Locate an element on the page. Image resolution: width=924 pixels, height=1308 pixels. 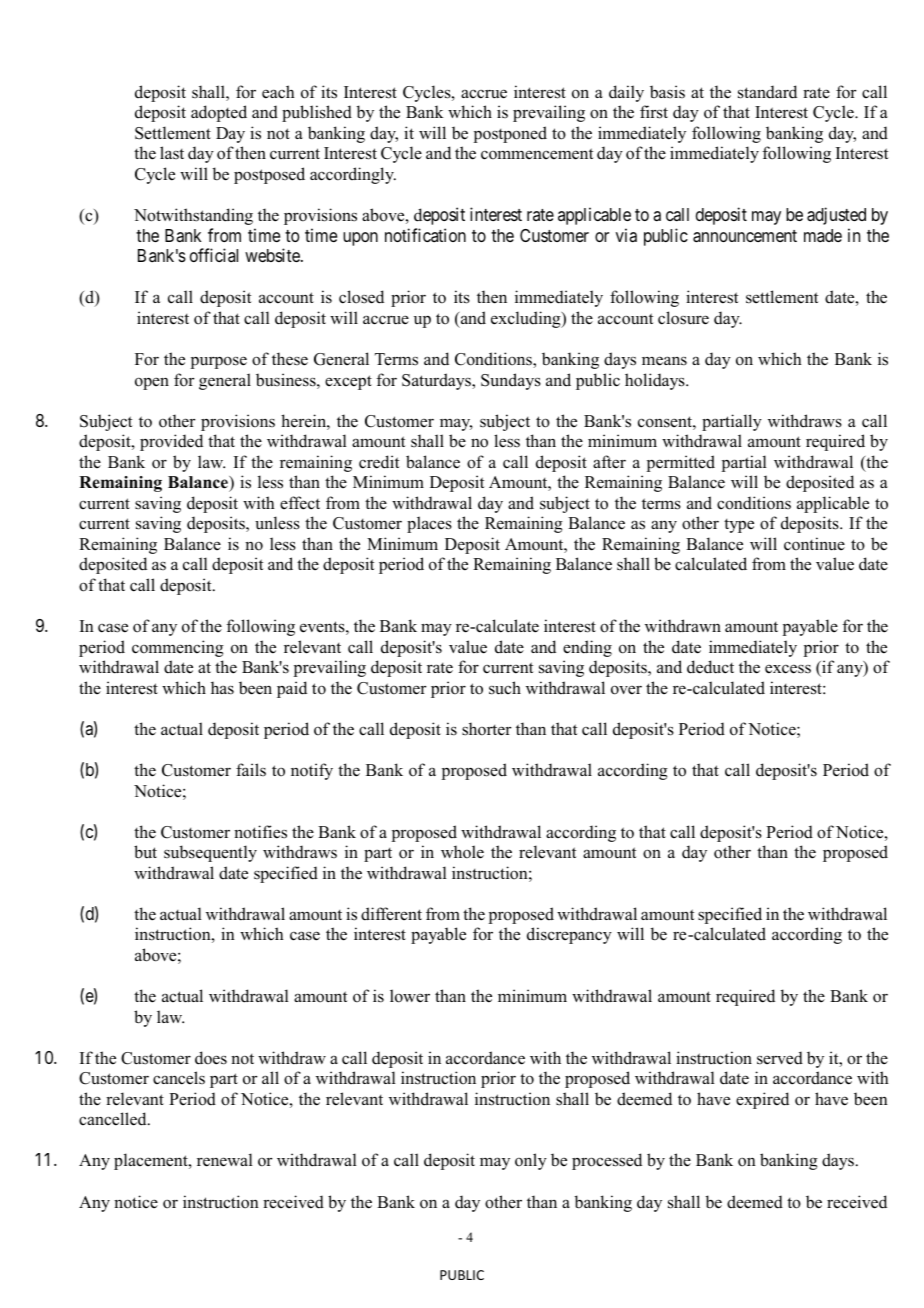
effect is located at coordinates (300, 503).
